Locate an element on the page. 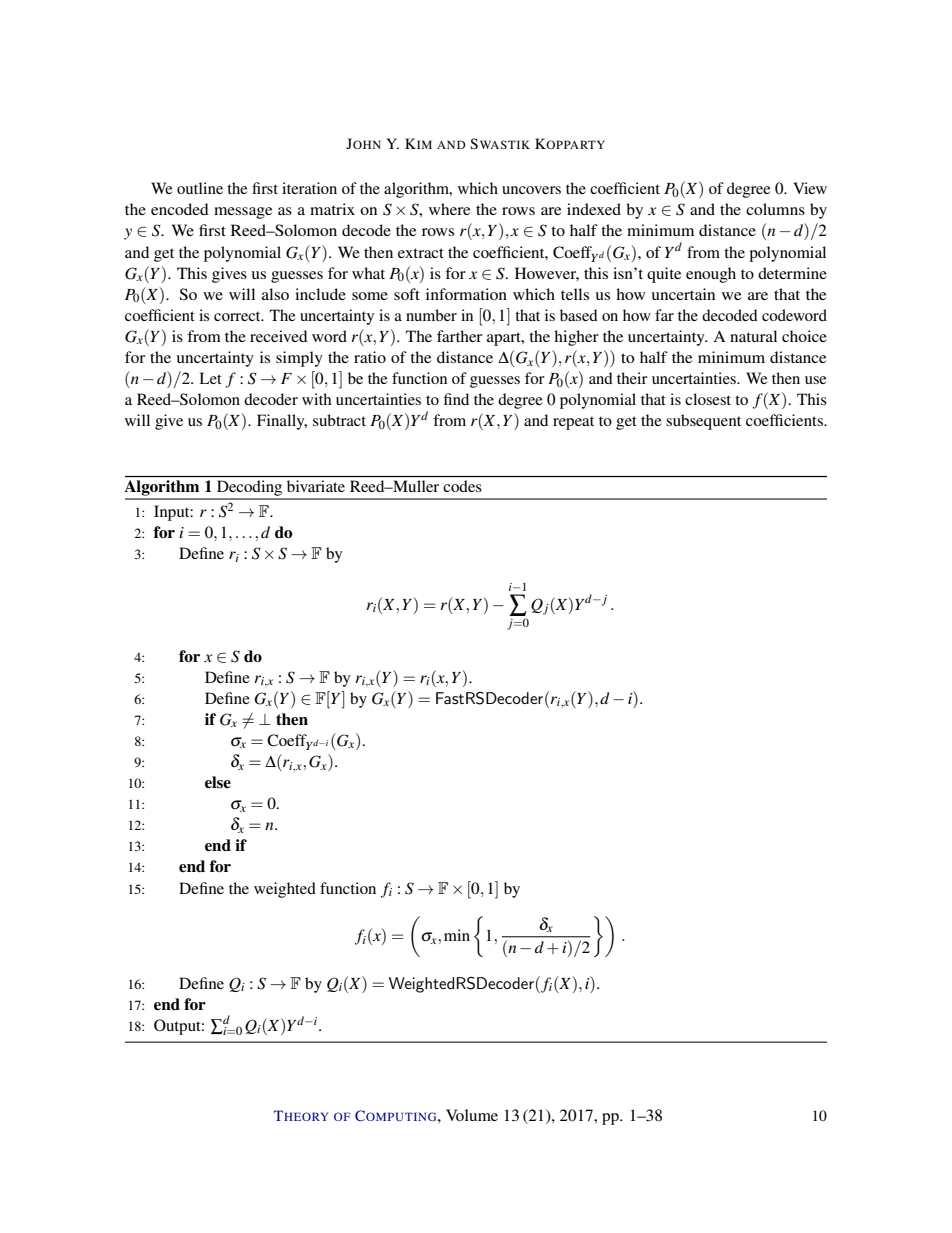 The width and height of the page is (952, 1233). codes is located at coordinates (462, 486).
